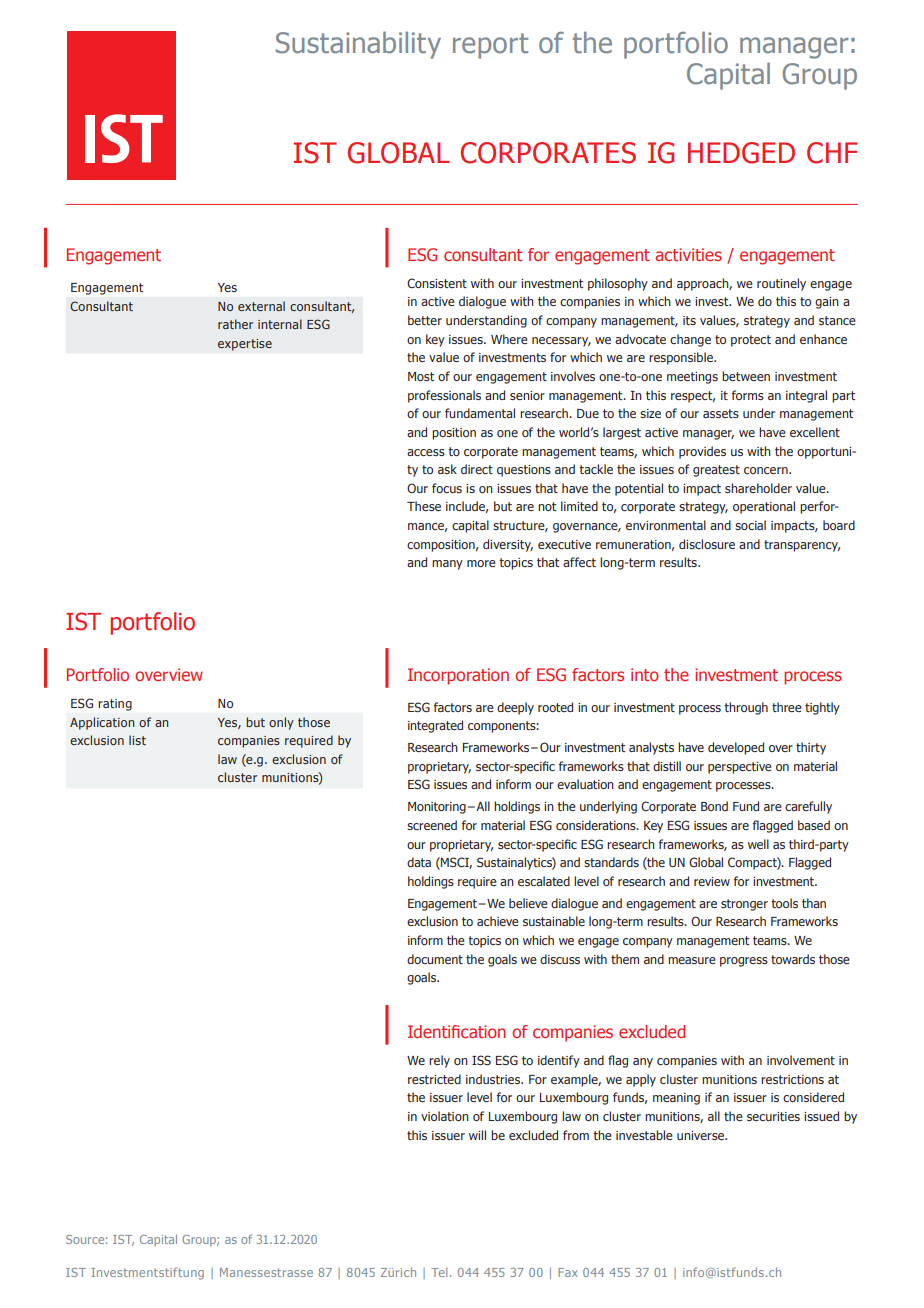  What do you see at coordinates (358, 45) in the image?
I see `Sustainability` at bounding box center [358, 45].
